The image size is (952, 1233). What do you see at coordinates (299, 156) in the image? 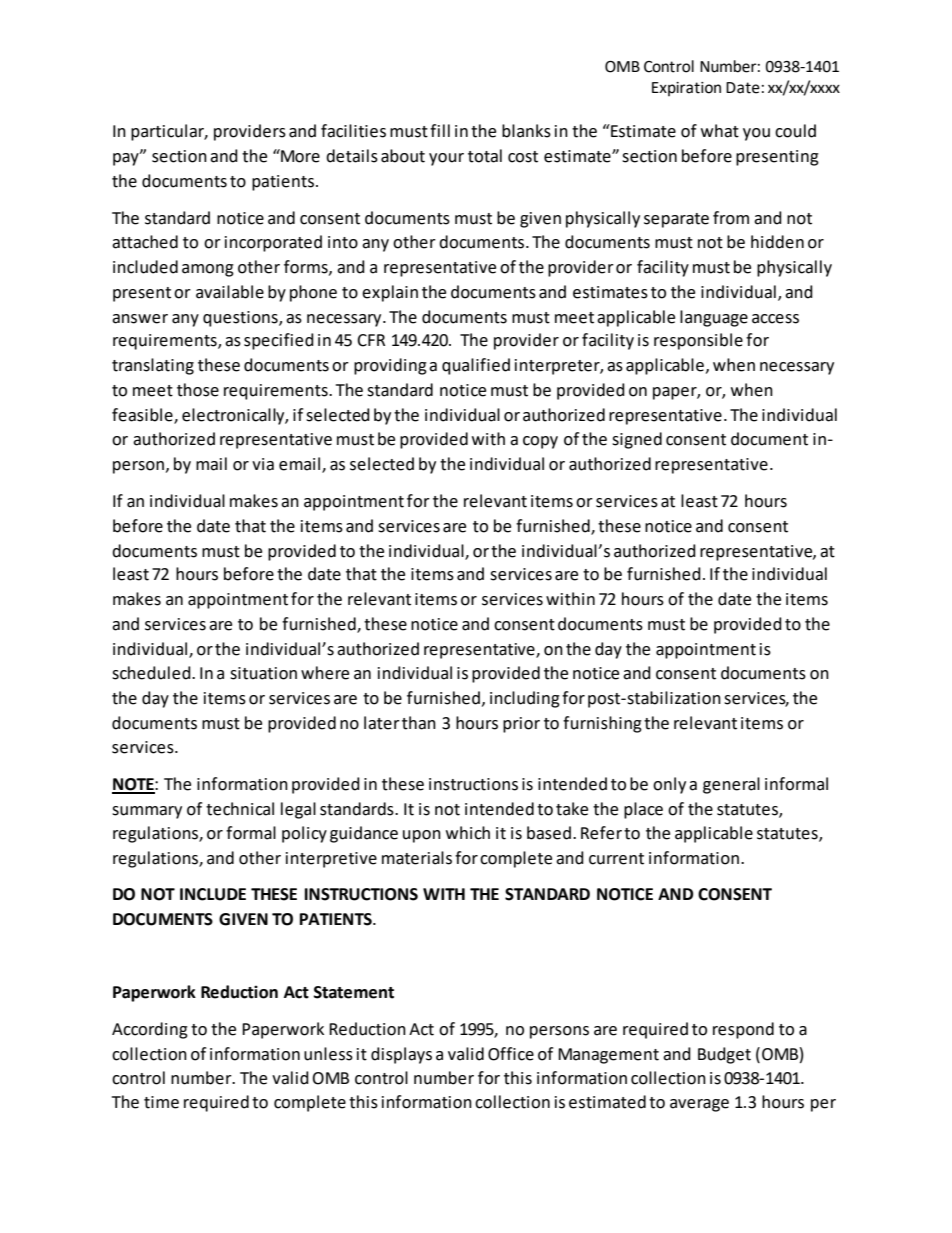
I see `More` at bounding box center [299, 156].
